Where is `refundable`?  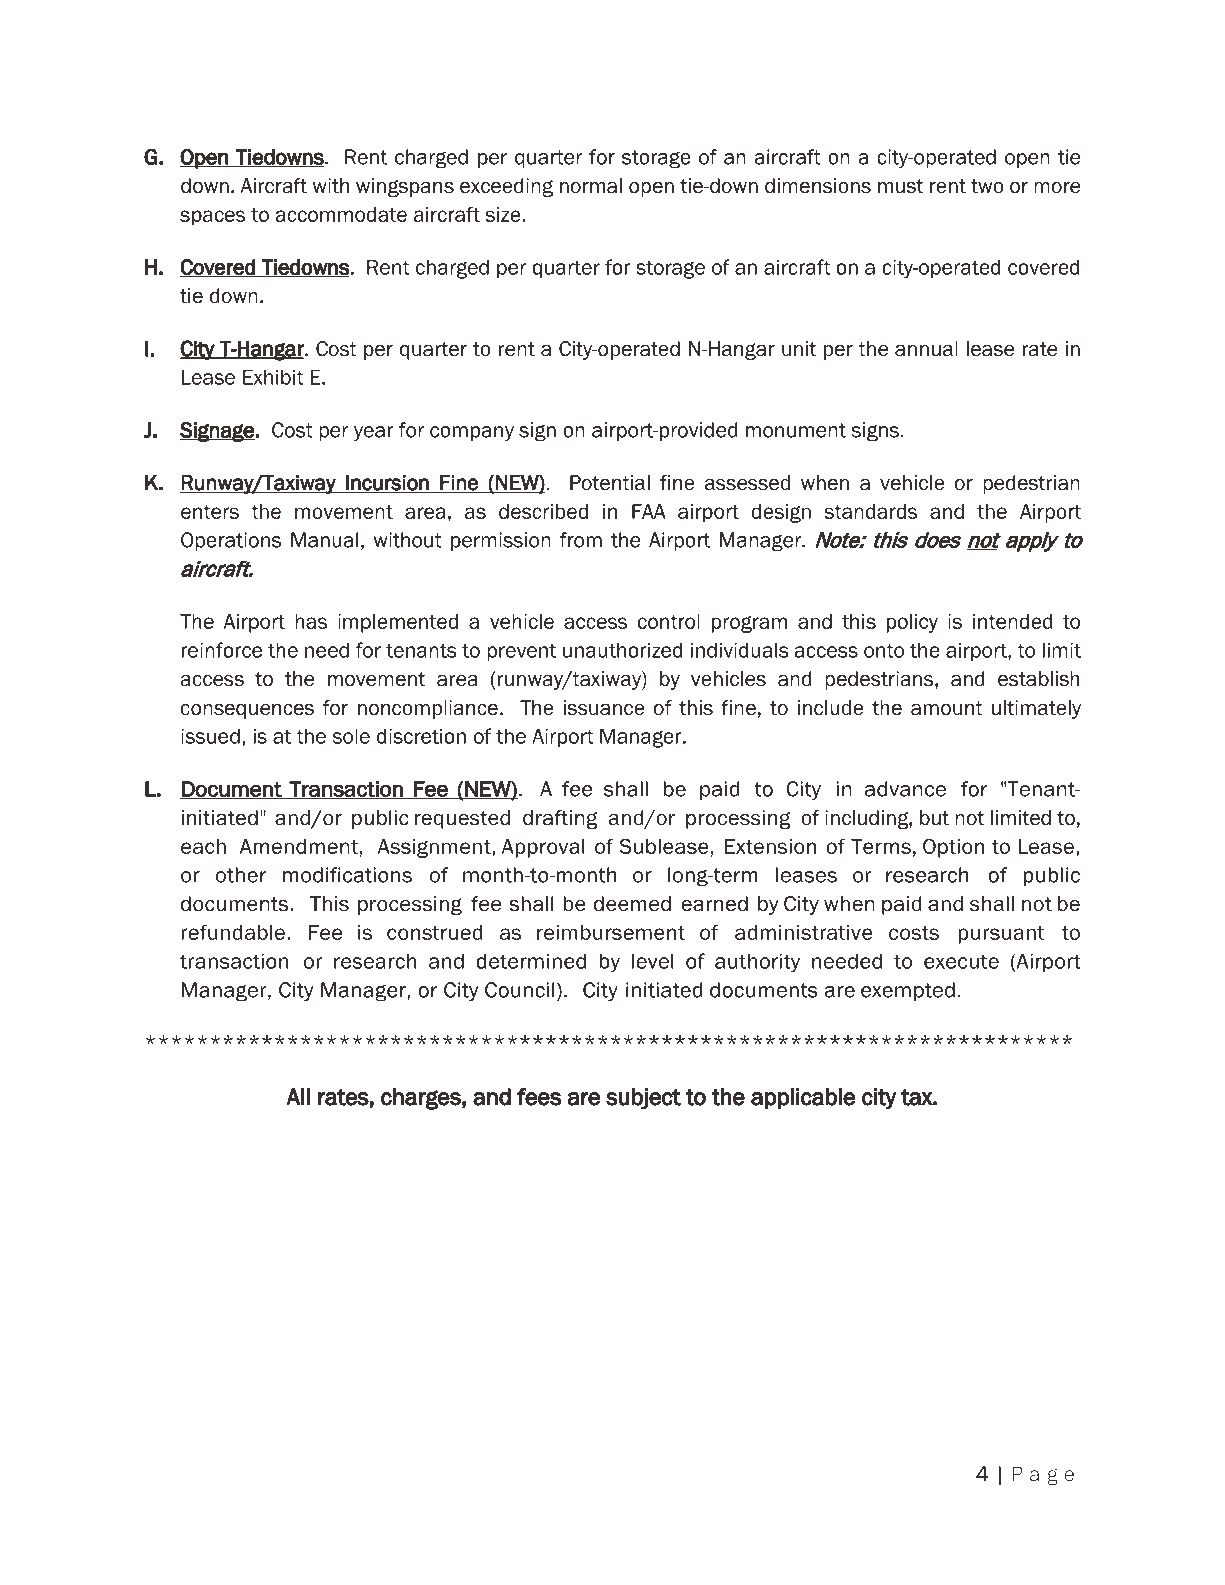 refundable is located at coordinates (233, 932).
